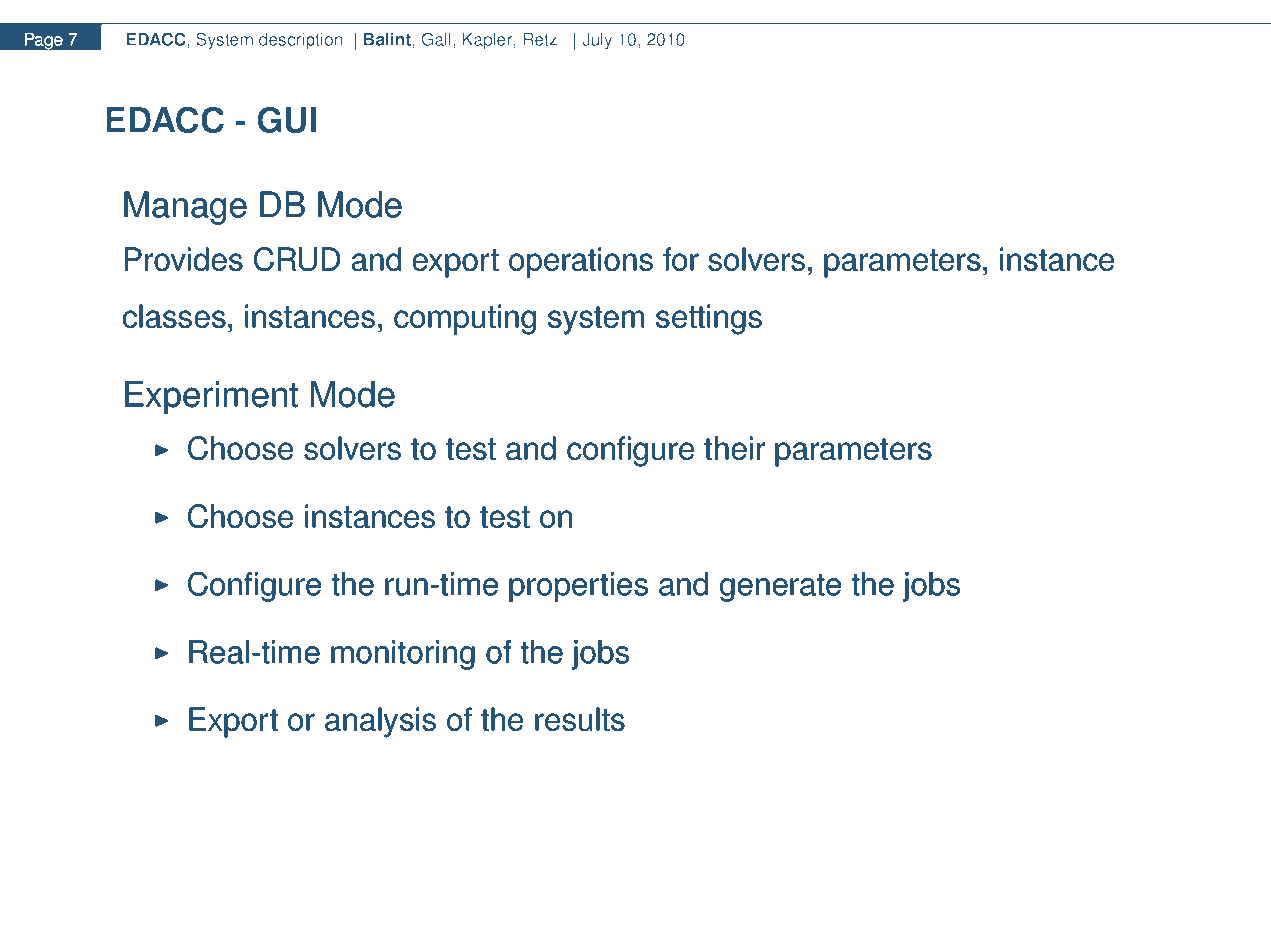  What do you see at coordinates (681, 259) in the screenshot?
I see `for` at bounding box center [681, 259].
